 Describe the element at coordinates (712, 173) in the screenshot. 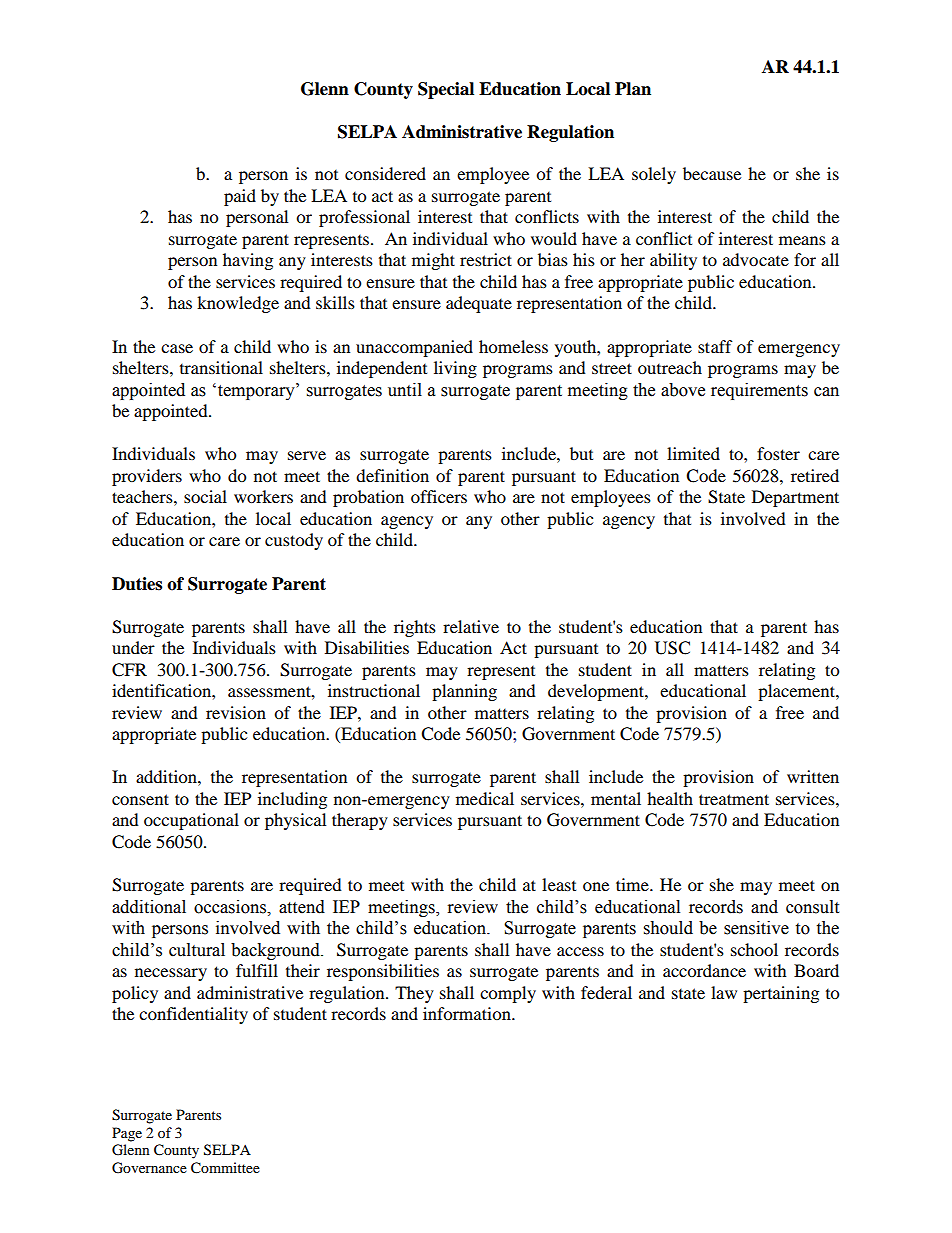

I see `because` at that location.
